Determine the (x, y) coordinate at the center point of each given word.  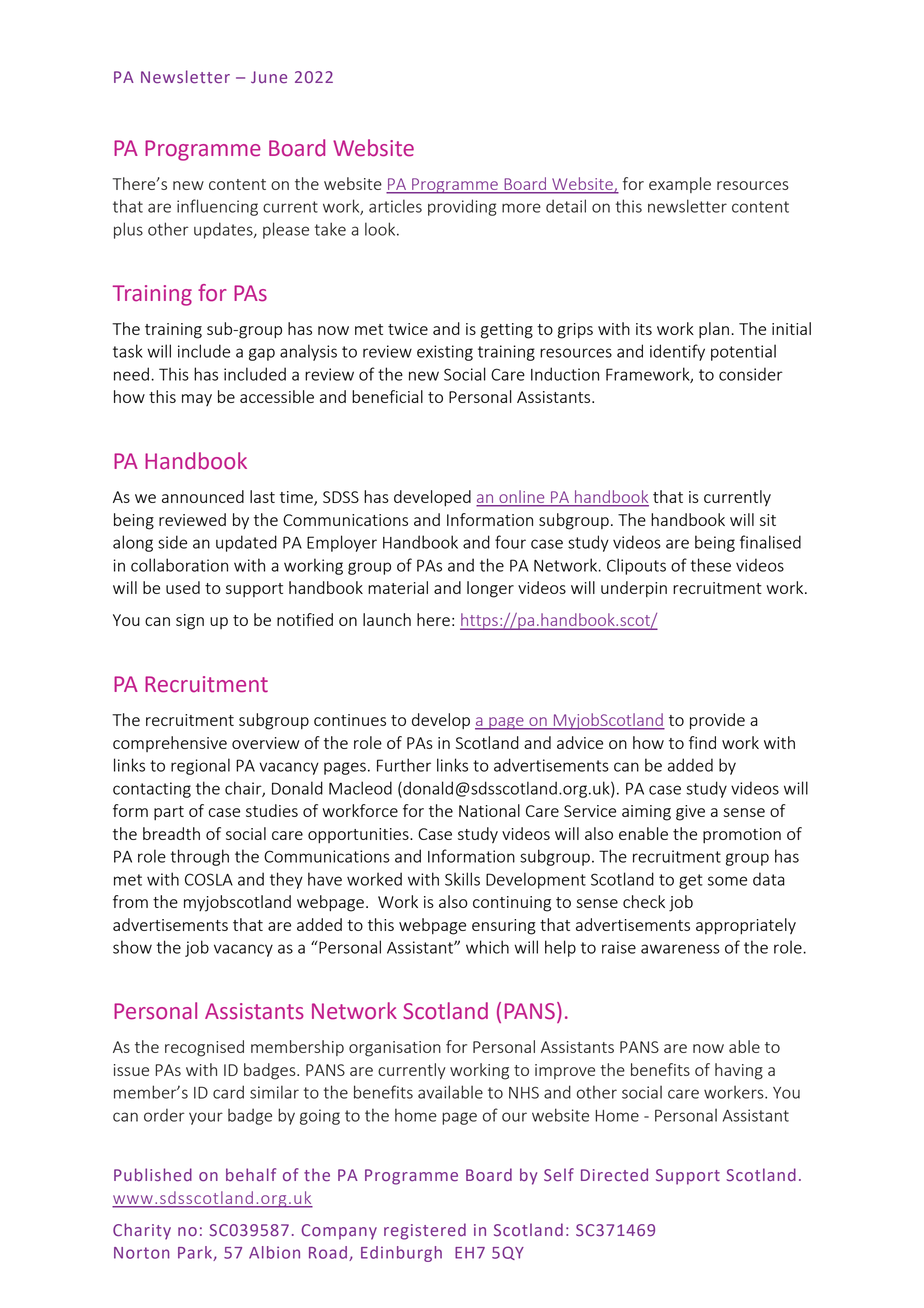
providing (462, 207)
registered (425, 1231)
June (269, 77)
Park (196, 1253)
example (680, 185)
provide (717, 721)
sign (190, 622)
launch (387, 619)
